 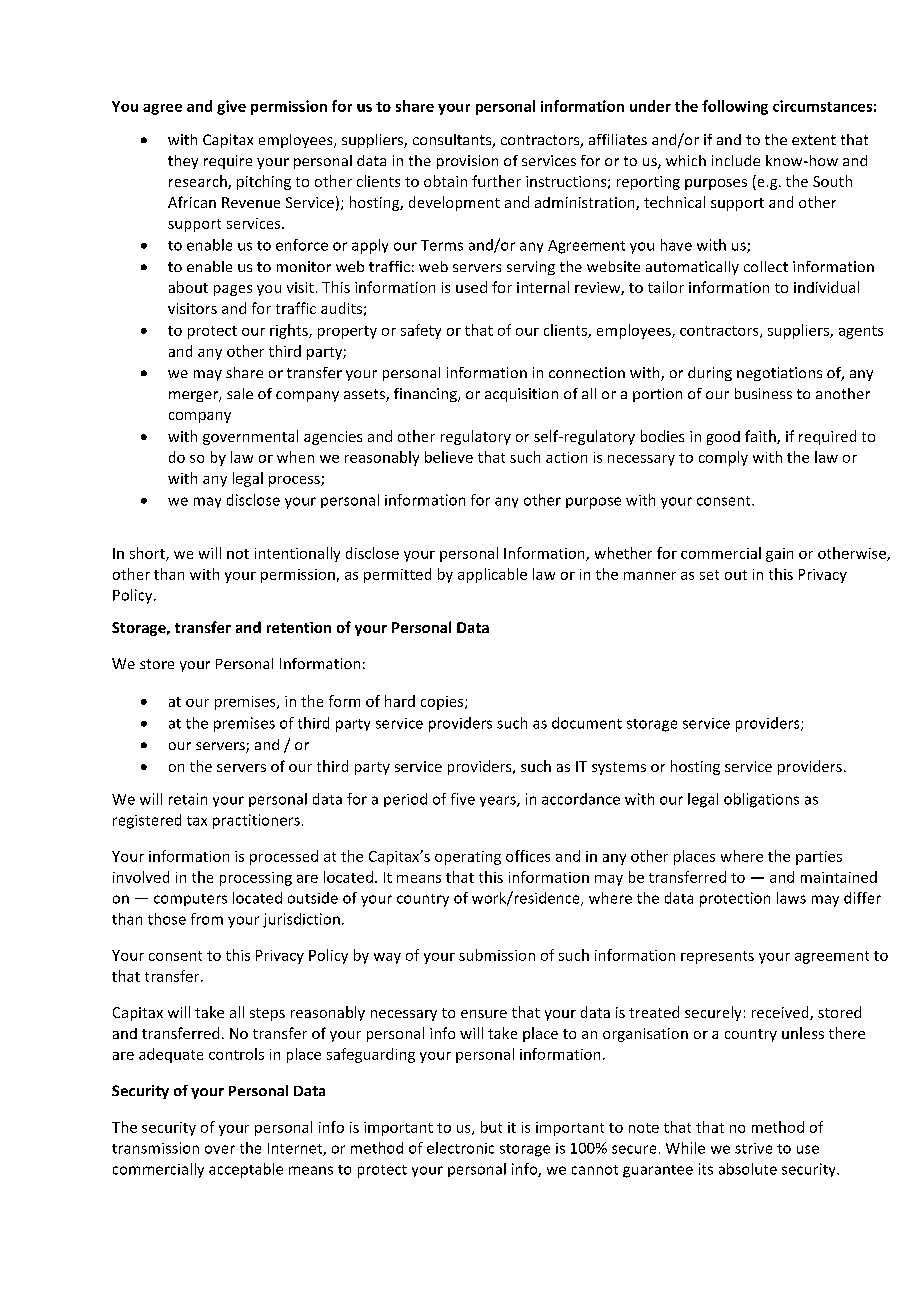 I want to click on strive, so click(x=753, y=1148).
